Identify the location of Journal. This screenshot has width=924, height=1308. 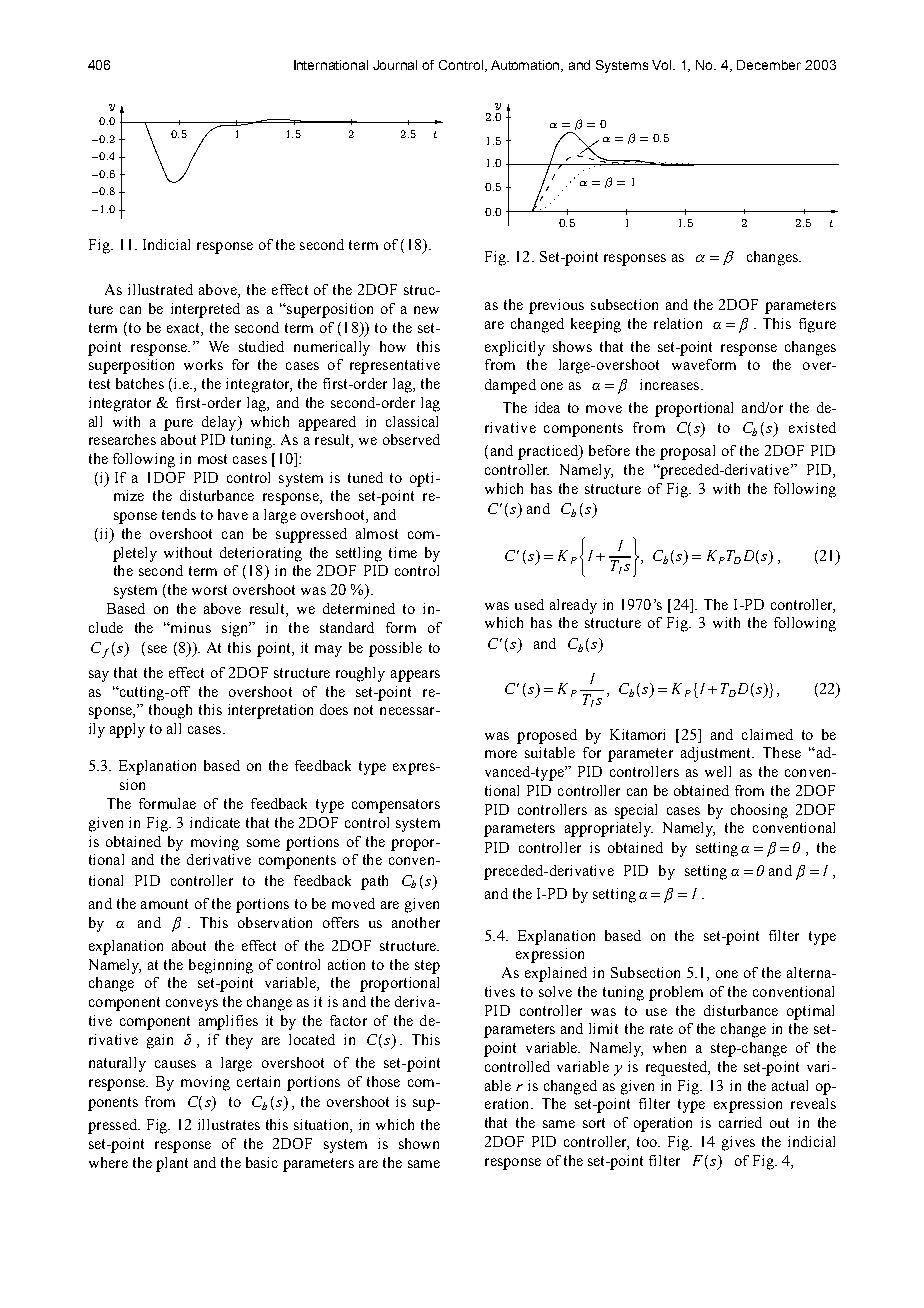
(395, 65).
